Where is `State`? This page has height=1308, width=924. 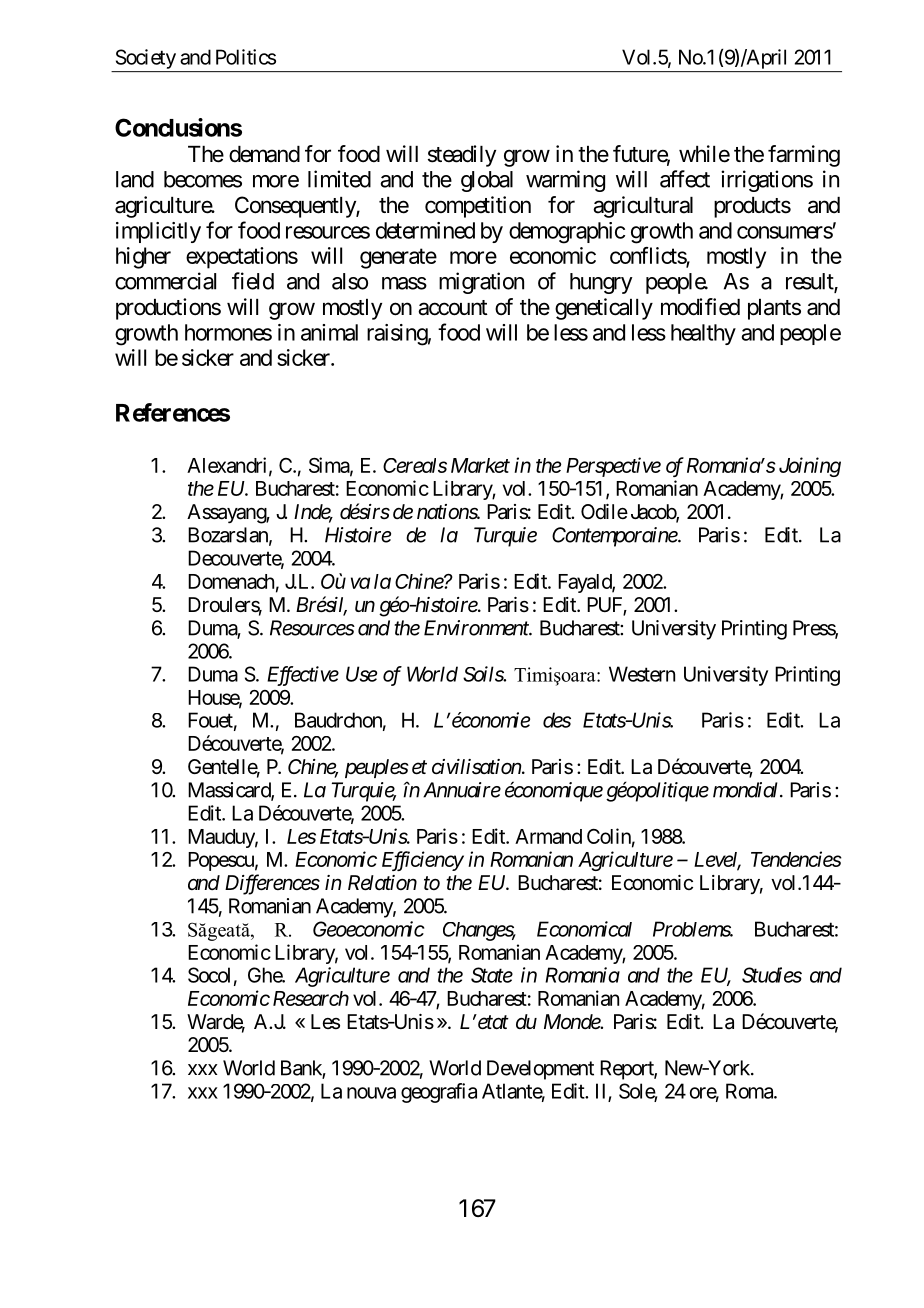
State is located at coordinates (492, 975).
